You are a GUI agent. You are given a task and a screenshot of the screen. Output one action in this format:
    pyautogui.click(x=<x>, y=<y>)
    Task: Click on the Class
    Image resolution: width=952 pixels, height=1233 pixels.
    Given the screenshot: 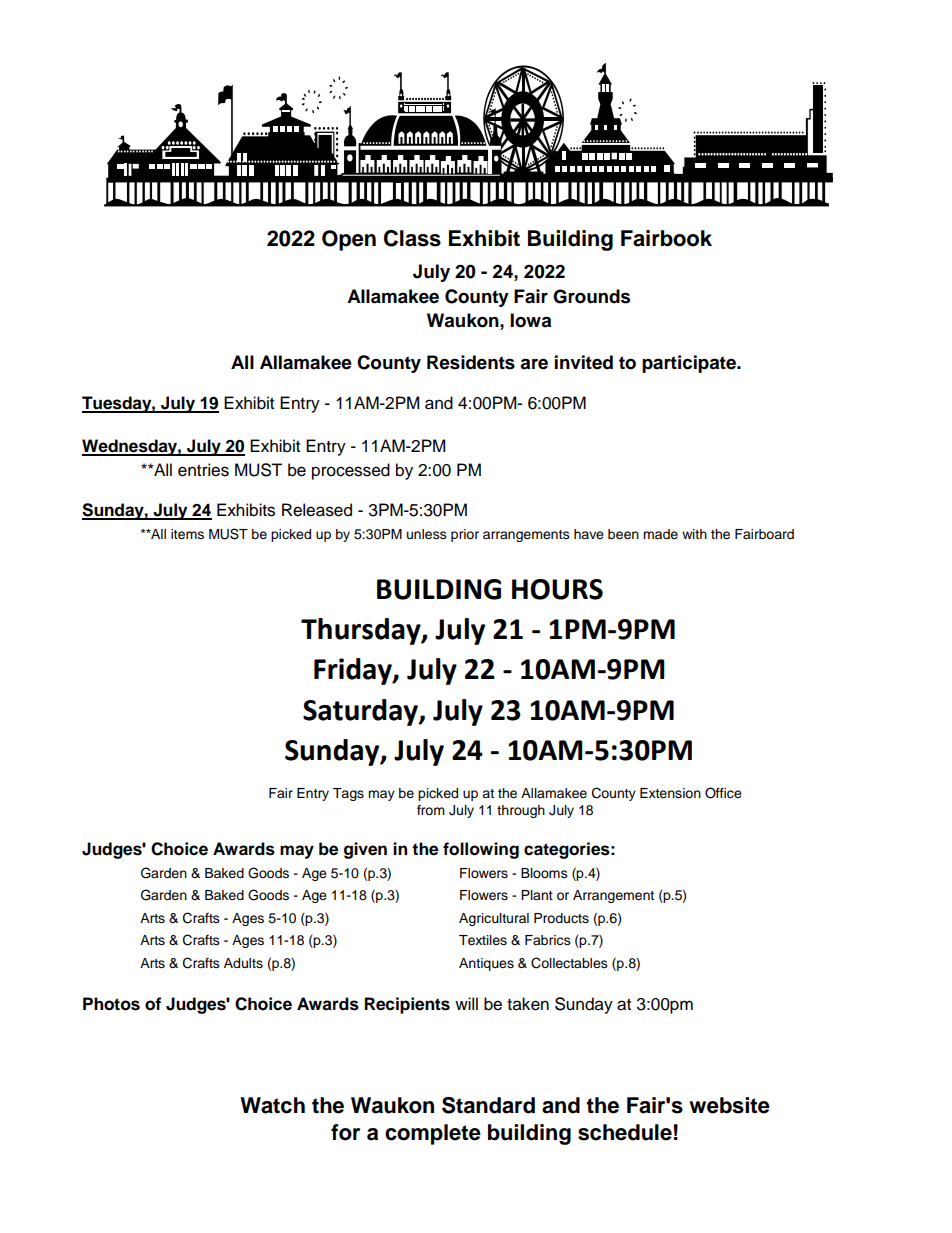 What is the action you would take?
    pyautogui.click(x=412, y=238)
